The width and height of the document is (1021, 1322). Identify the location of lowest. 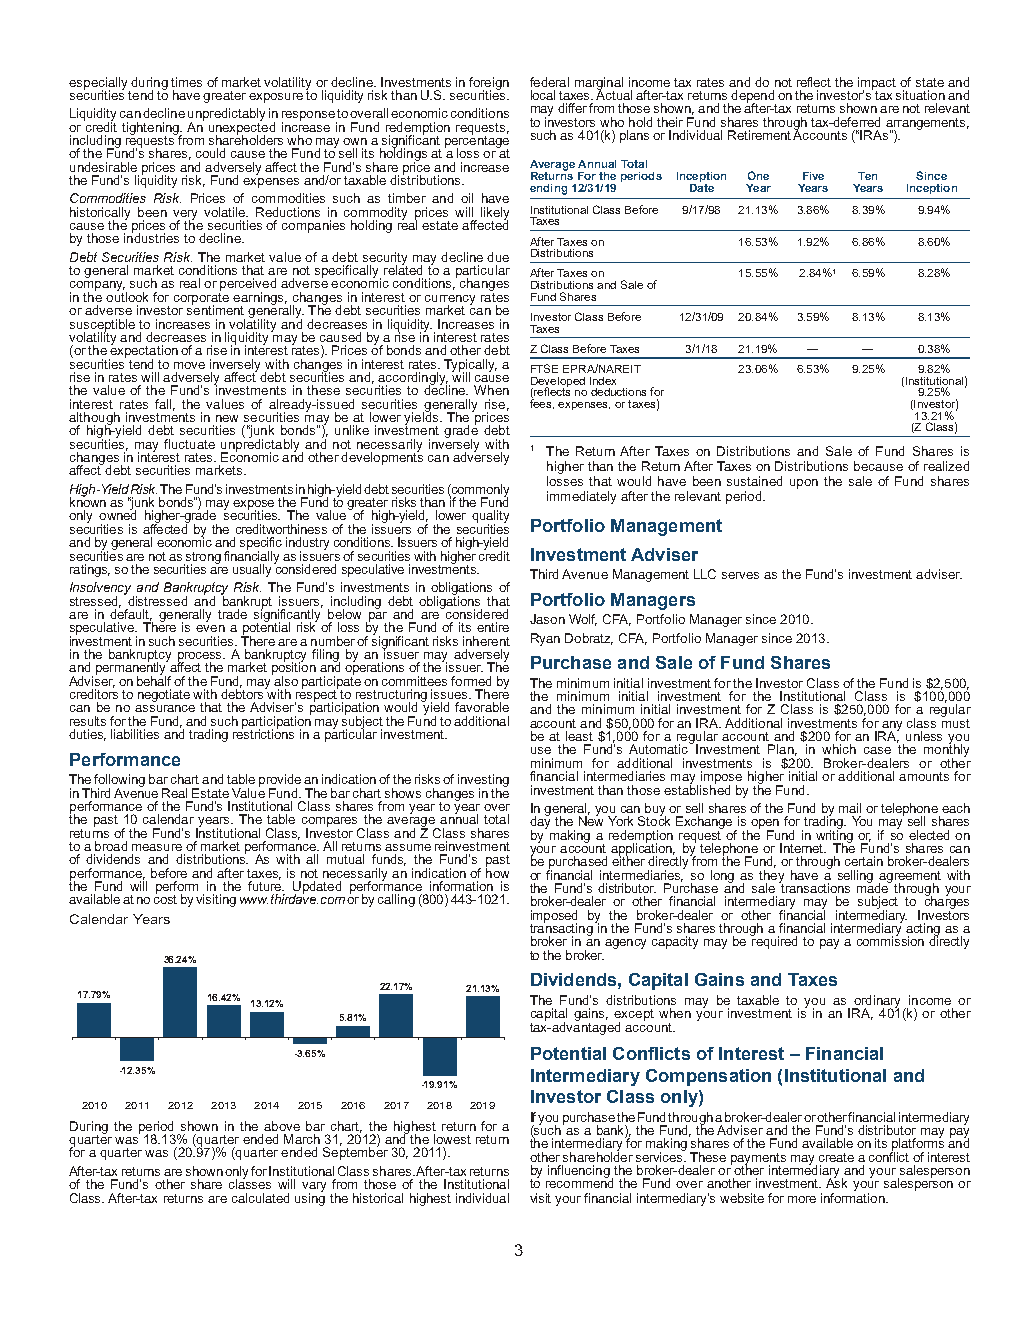
(452, 1139).
